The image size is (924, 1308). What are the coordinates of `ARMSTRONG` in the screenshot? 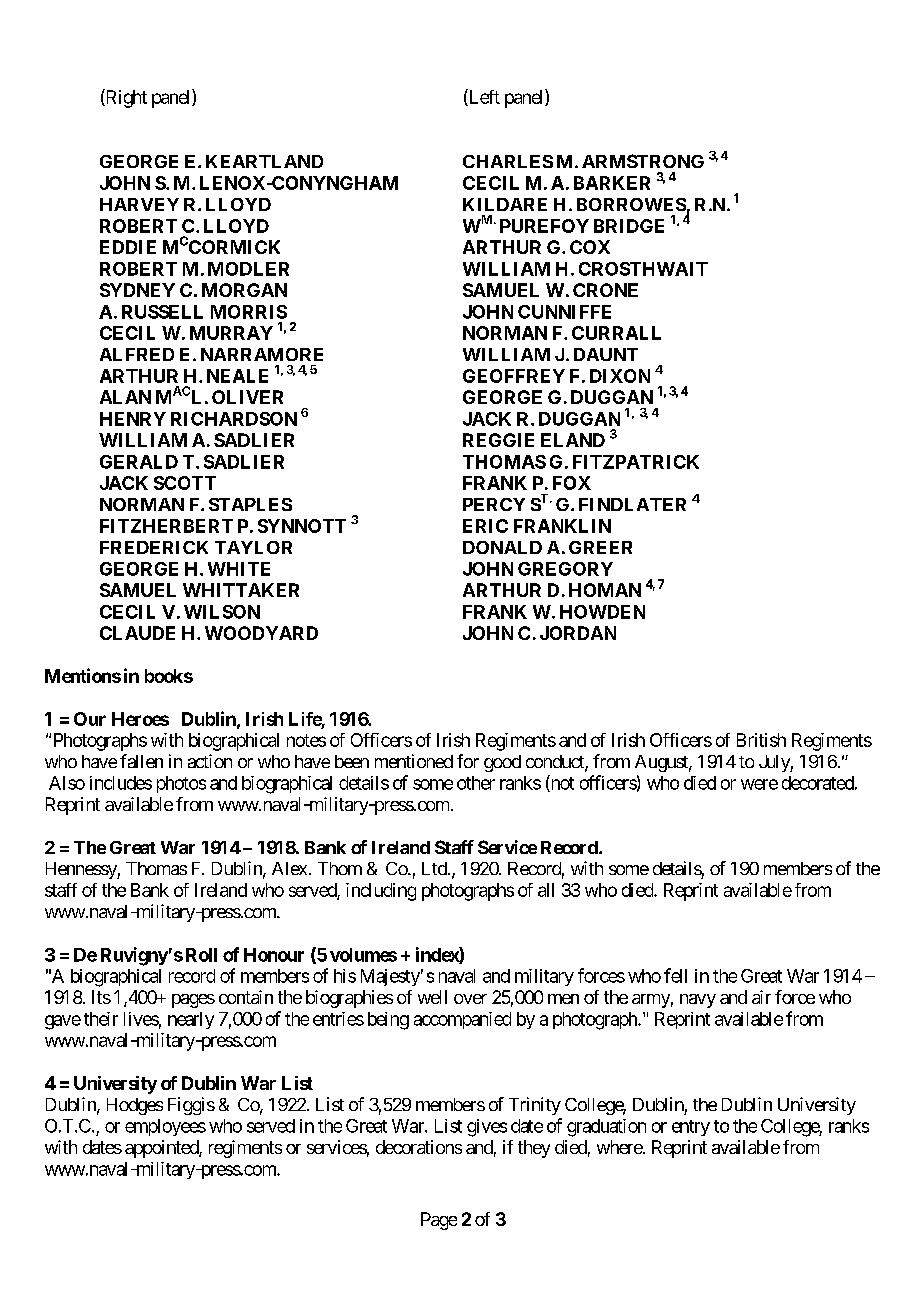 It's located at (643, 161).
